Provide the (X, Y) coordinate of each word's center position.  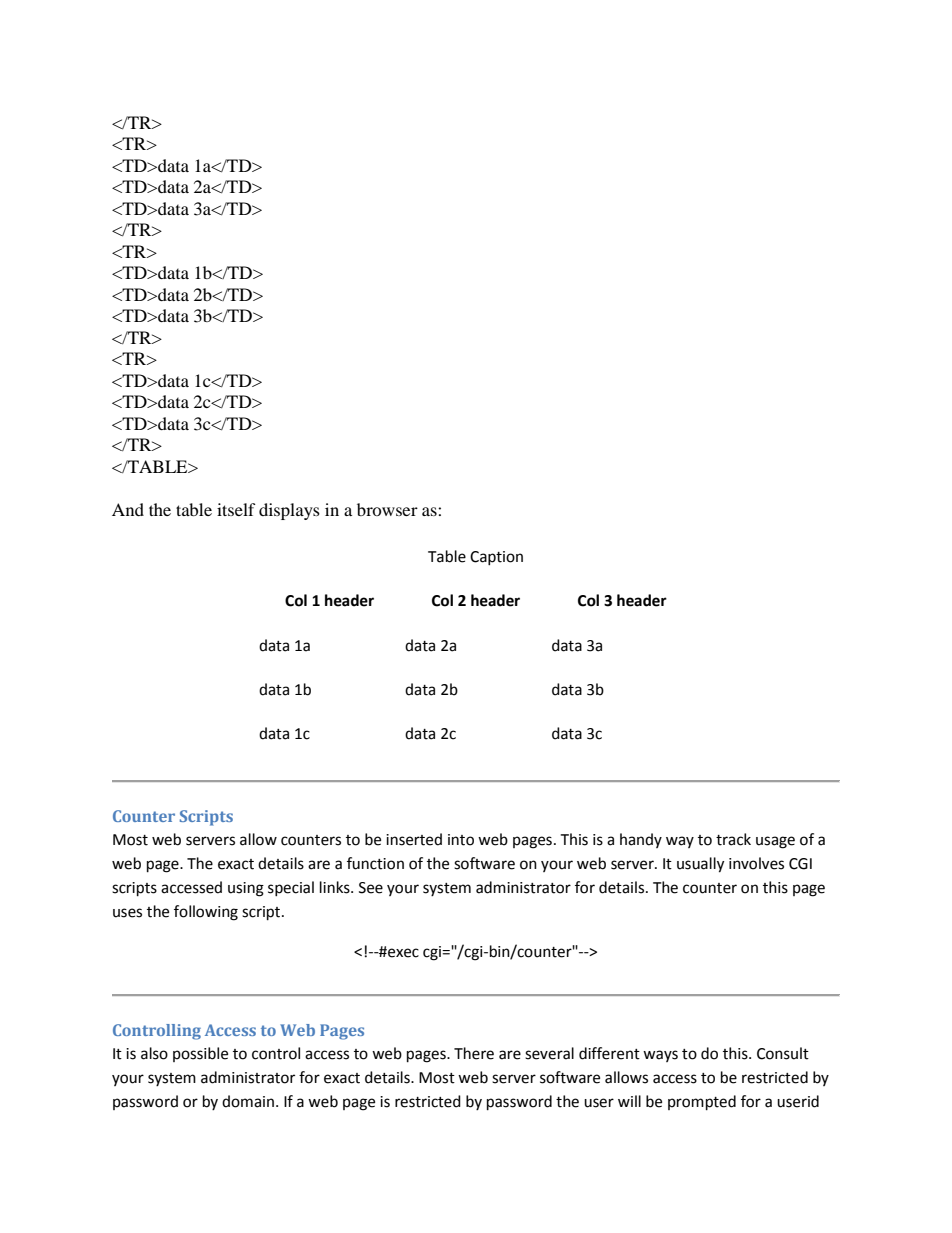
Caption (496, 558)
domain (248, 1101)
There (474, 1053)
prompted (702, 1103)
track (733, 839)
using (246, 889)
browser (387, 509)
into (461, 840)
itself (236, 509)
